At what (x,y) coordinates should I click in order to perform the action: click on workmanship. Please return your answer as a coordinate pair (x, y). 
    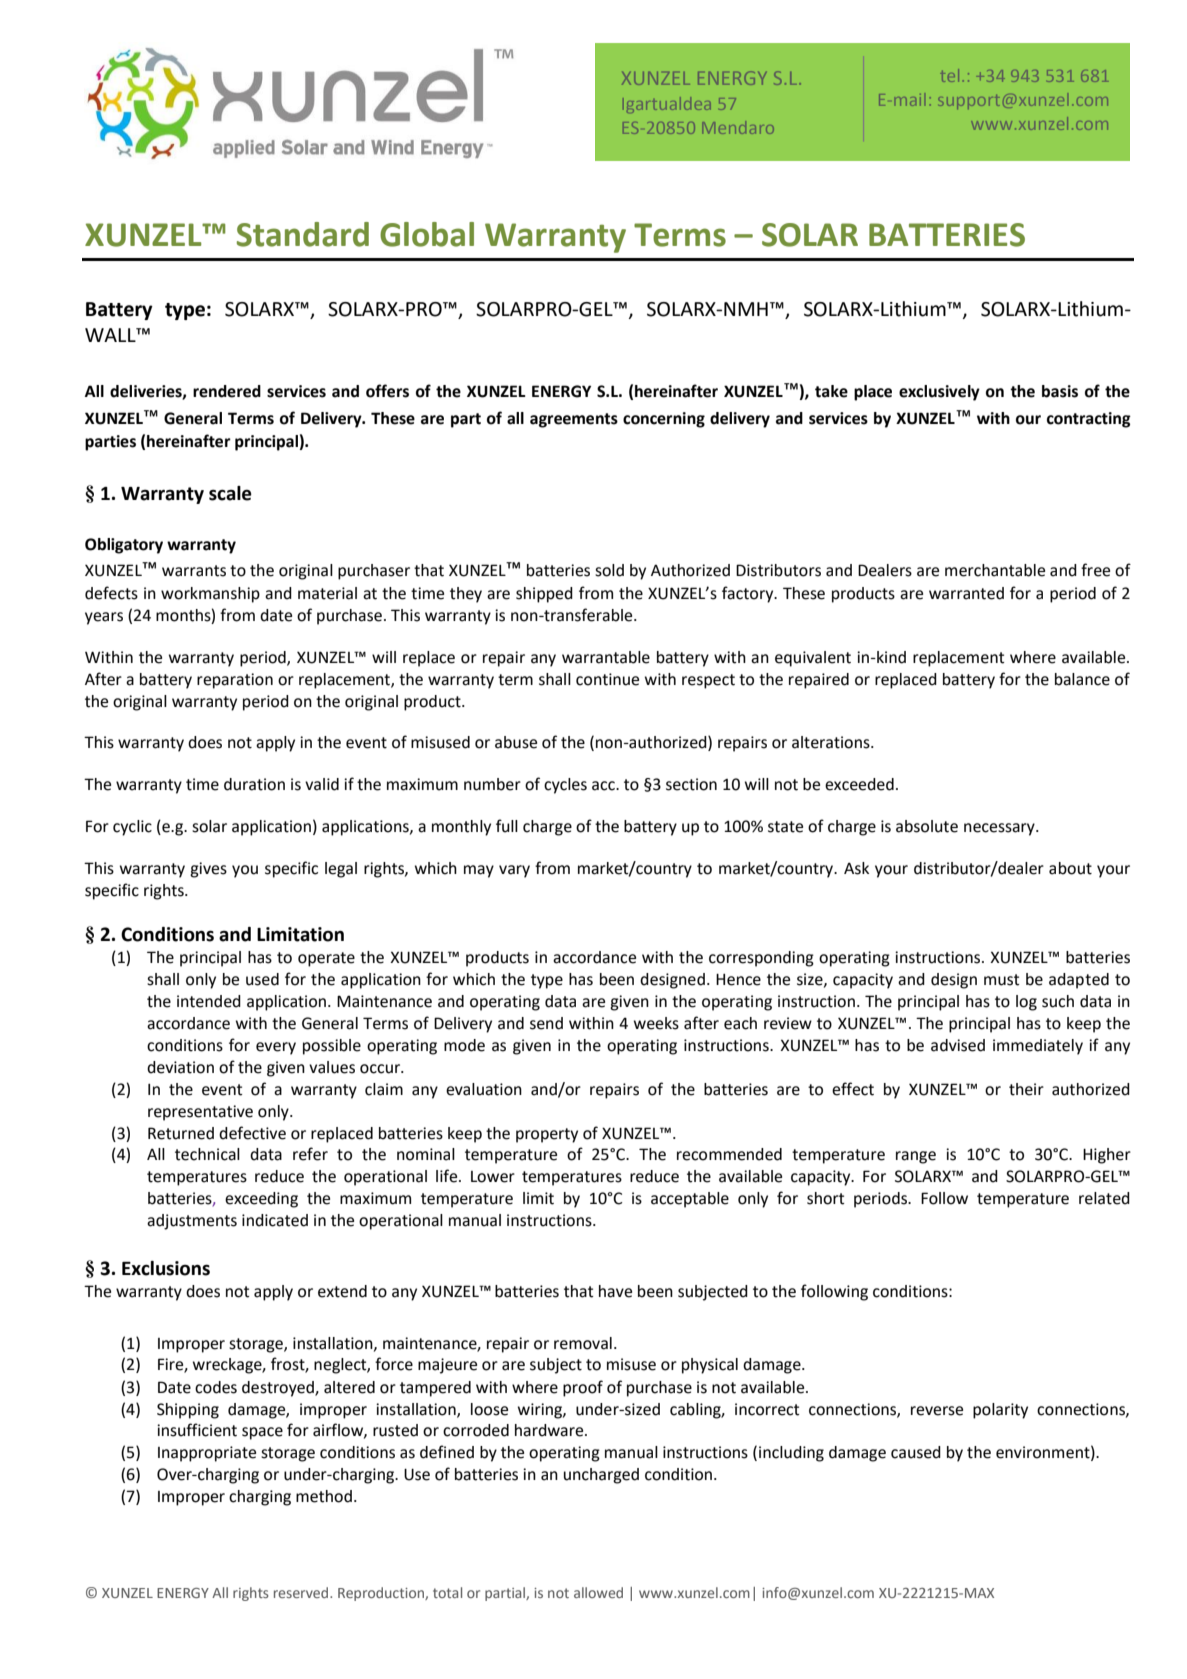
    Looking at the image, I should click on (210, 595).
